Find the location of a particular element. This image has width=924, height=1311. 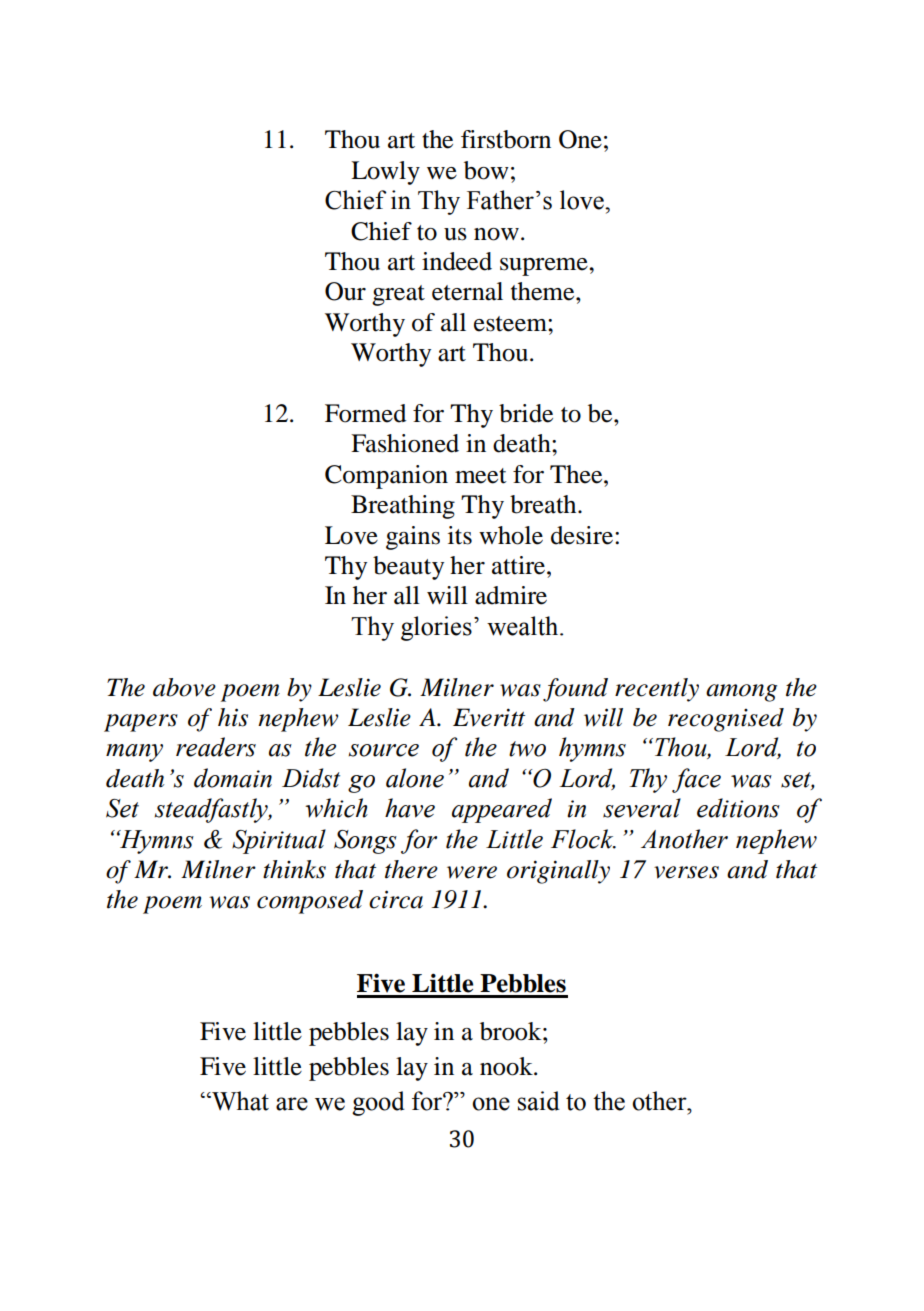

Companion is located at coordinates (386, 477).
